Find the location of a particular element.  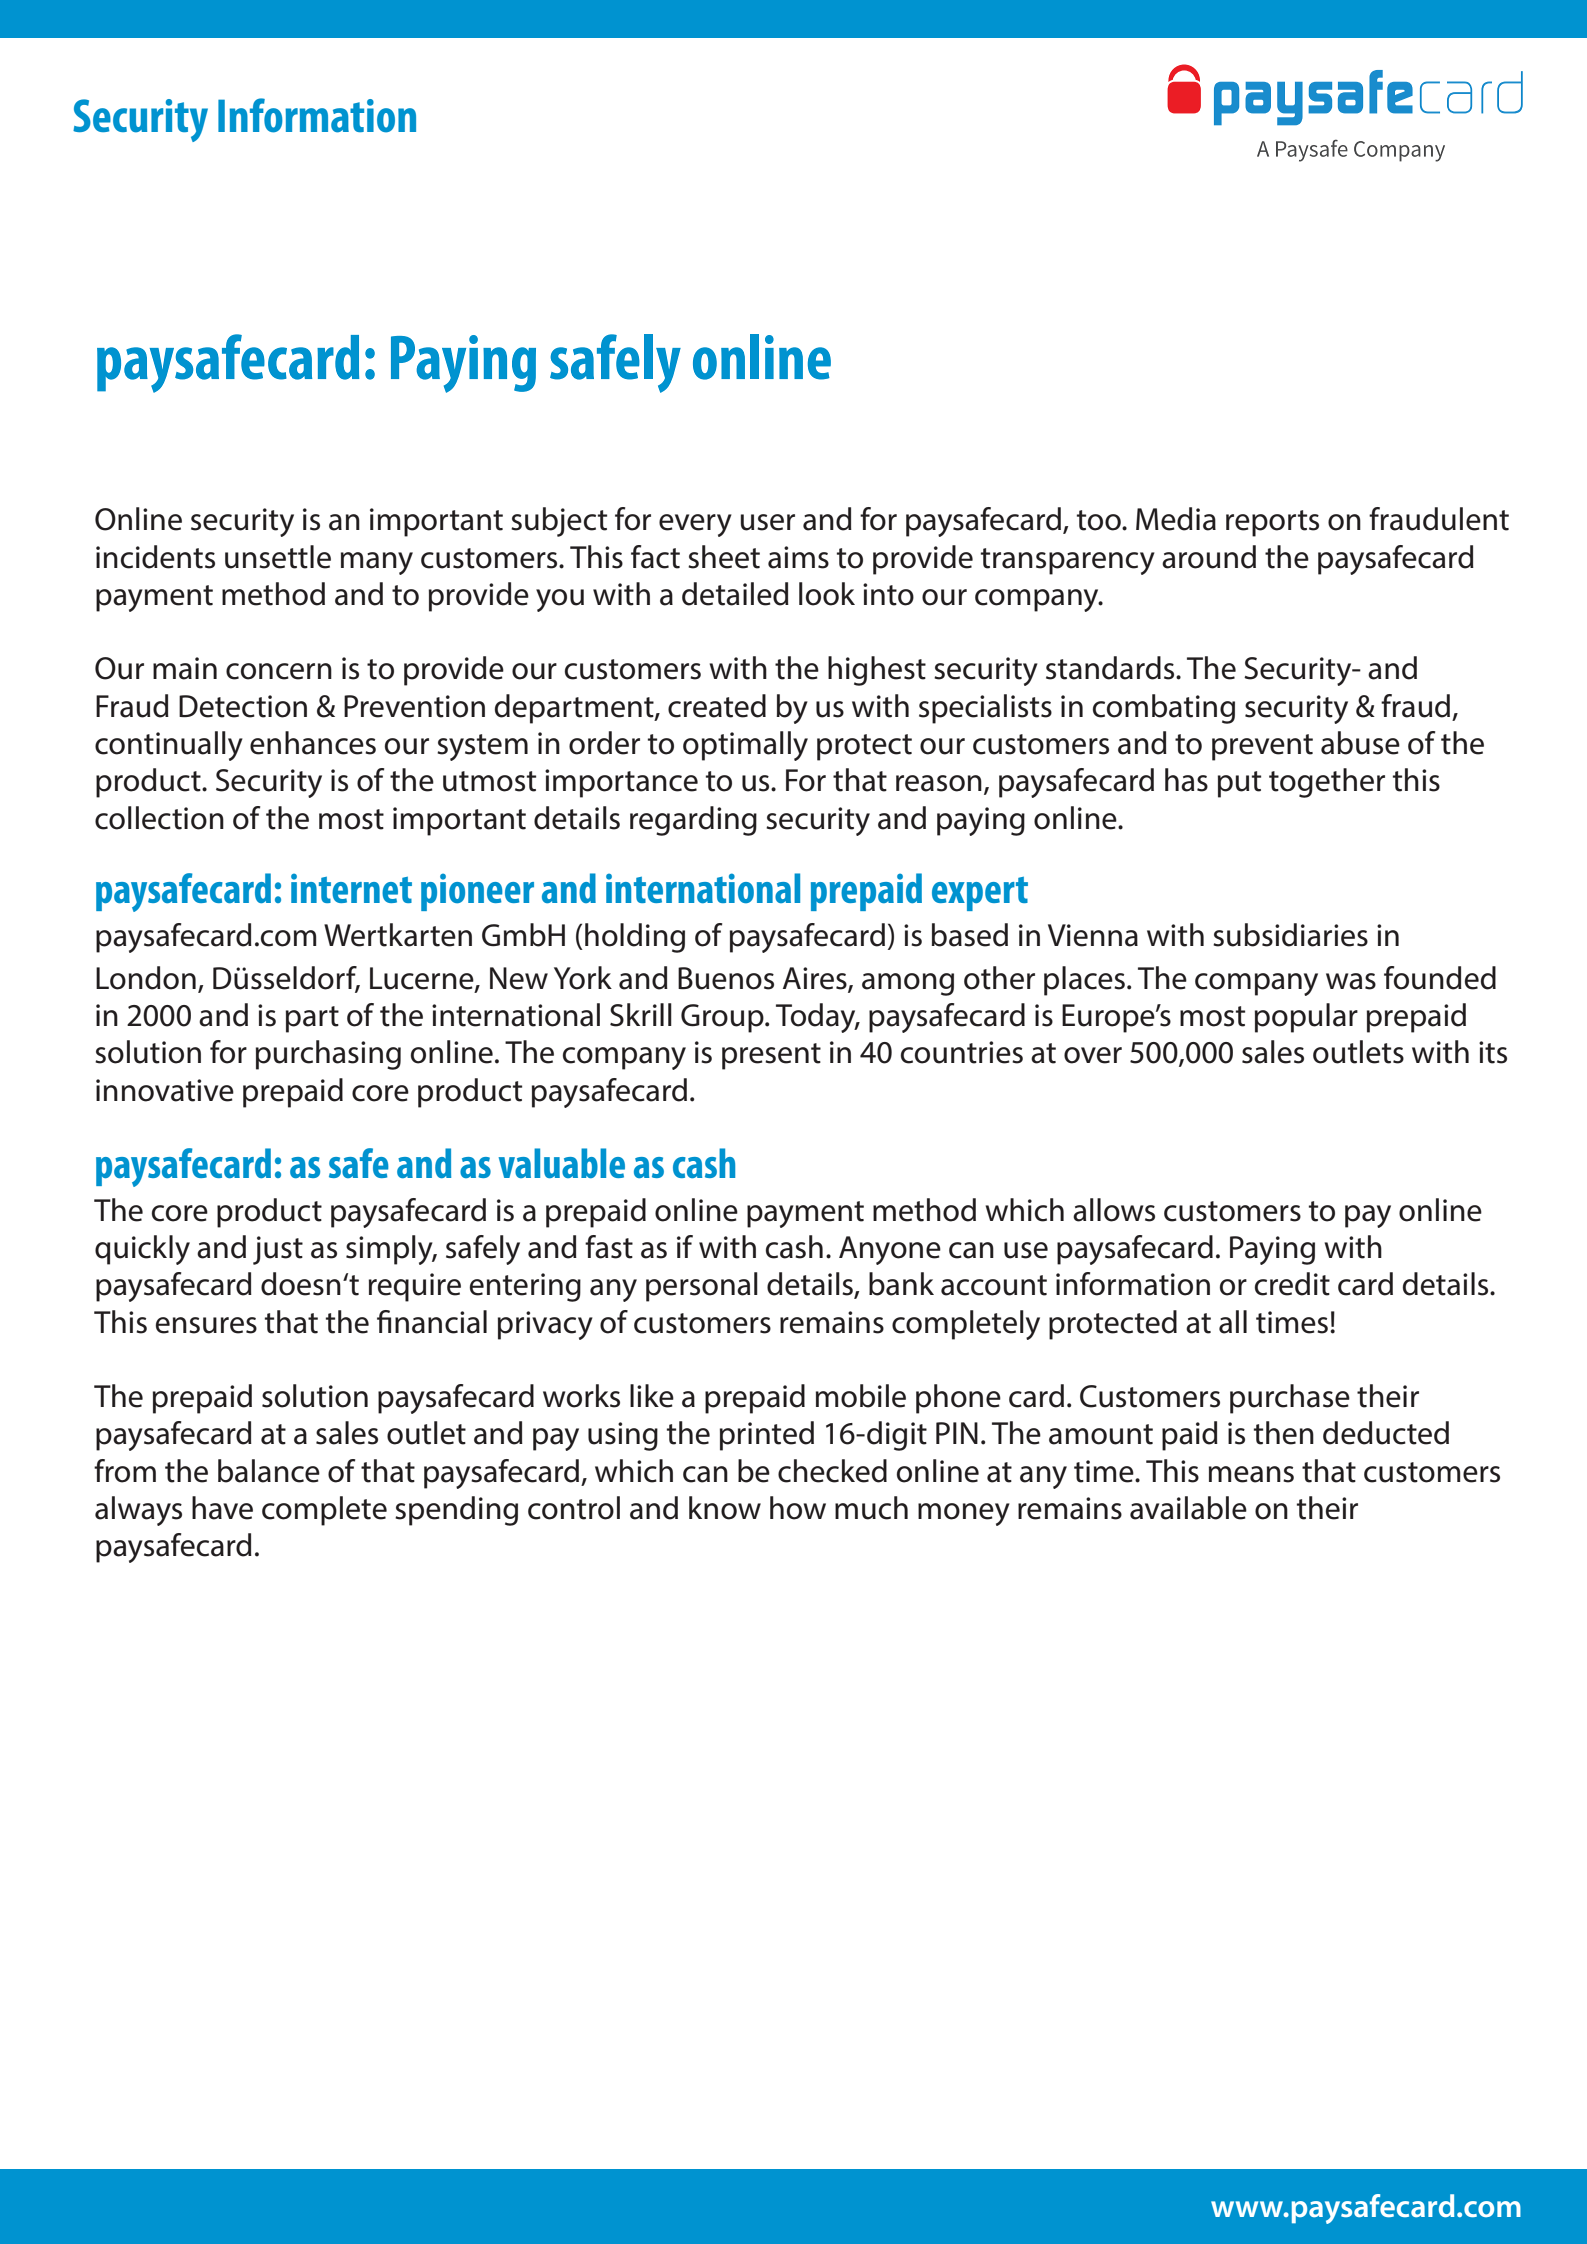

popular is located at coordinates (1306, 1018).
